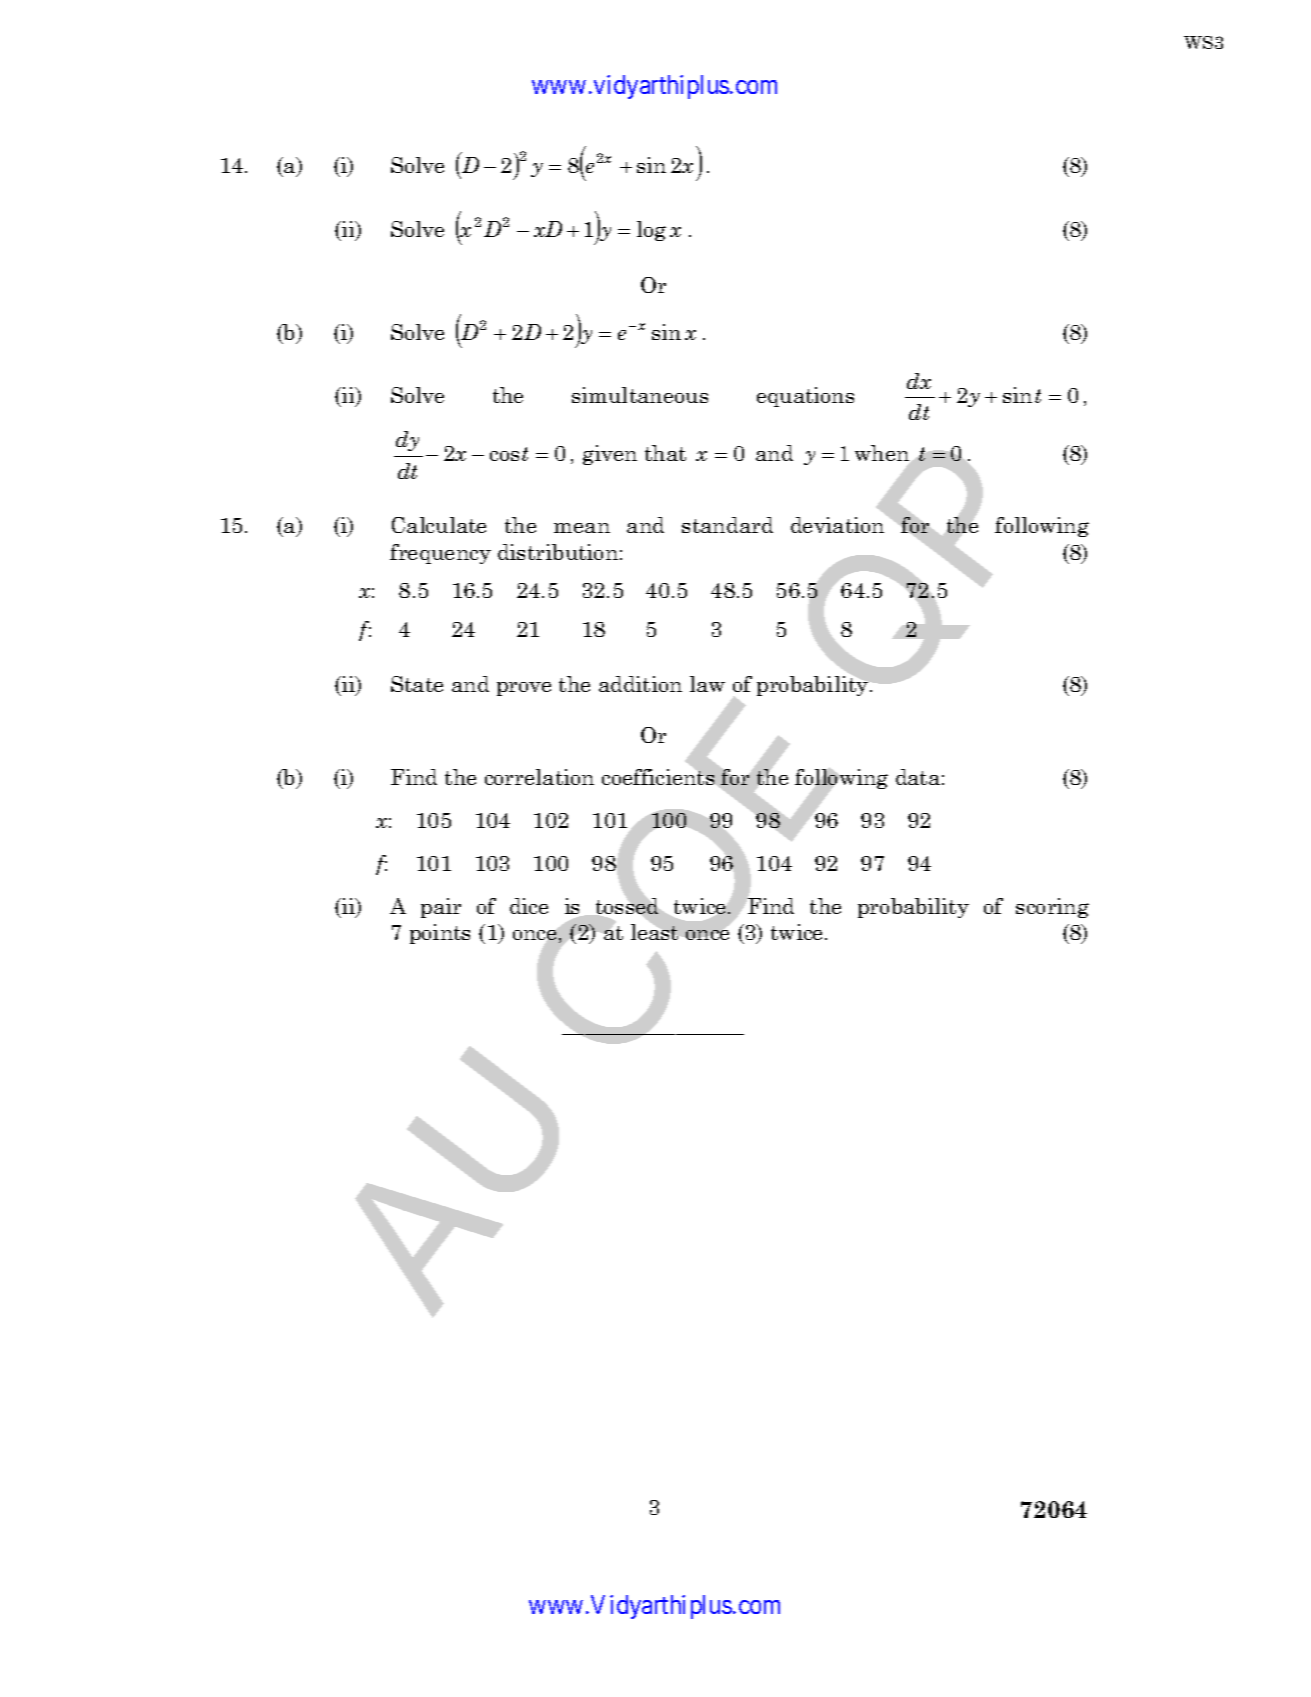 The height and width of the screenshot is (1697, 1311). I want to click on law, so click(707, 684).
